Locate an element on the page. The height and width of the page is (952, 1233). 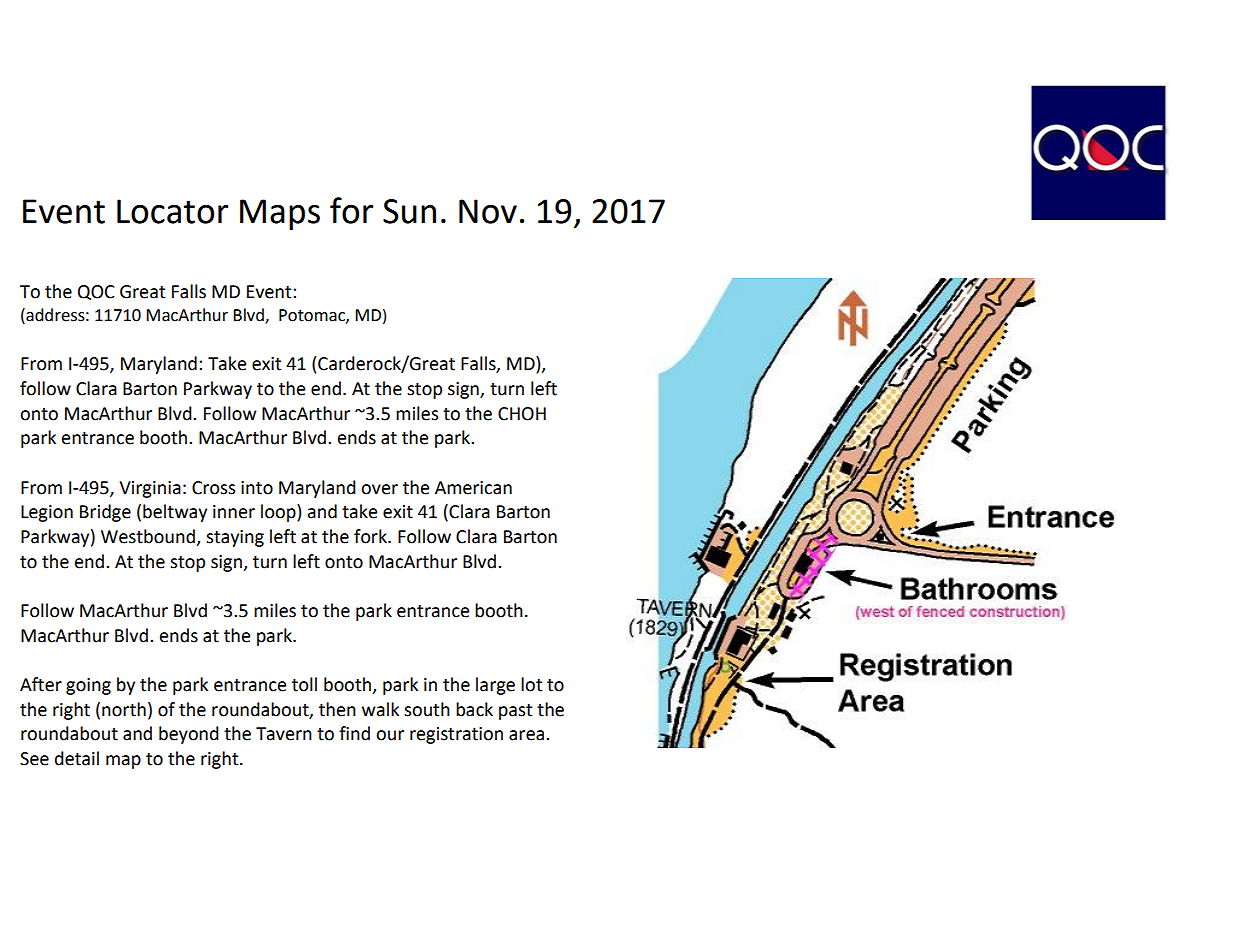
Tavern is located at coordinates (284, 734).
